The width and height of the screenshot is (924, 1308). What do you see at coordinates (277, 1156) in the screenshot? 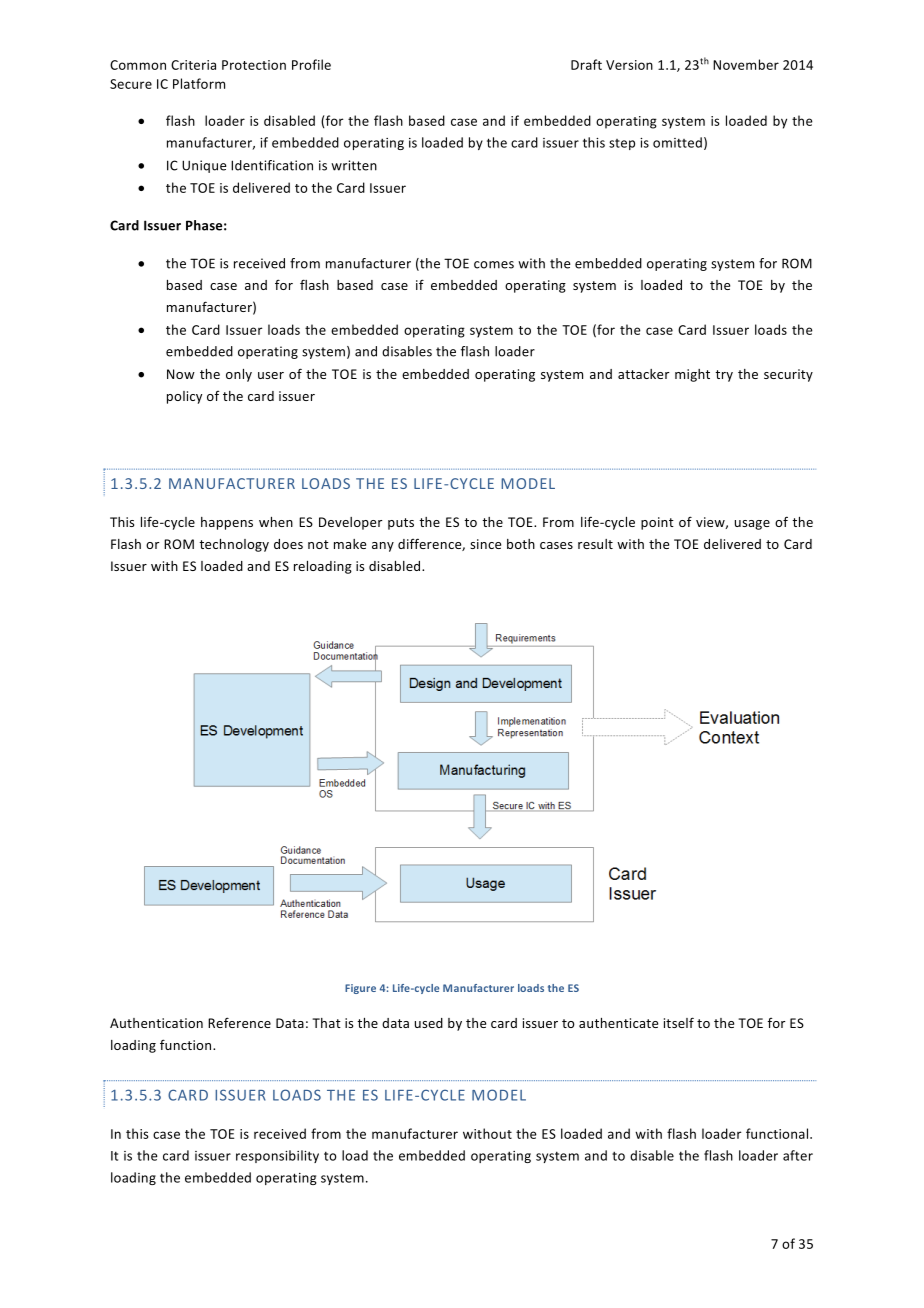
I see `responsibility` at bounding box center [277, 1156].
